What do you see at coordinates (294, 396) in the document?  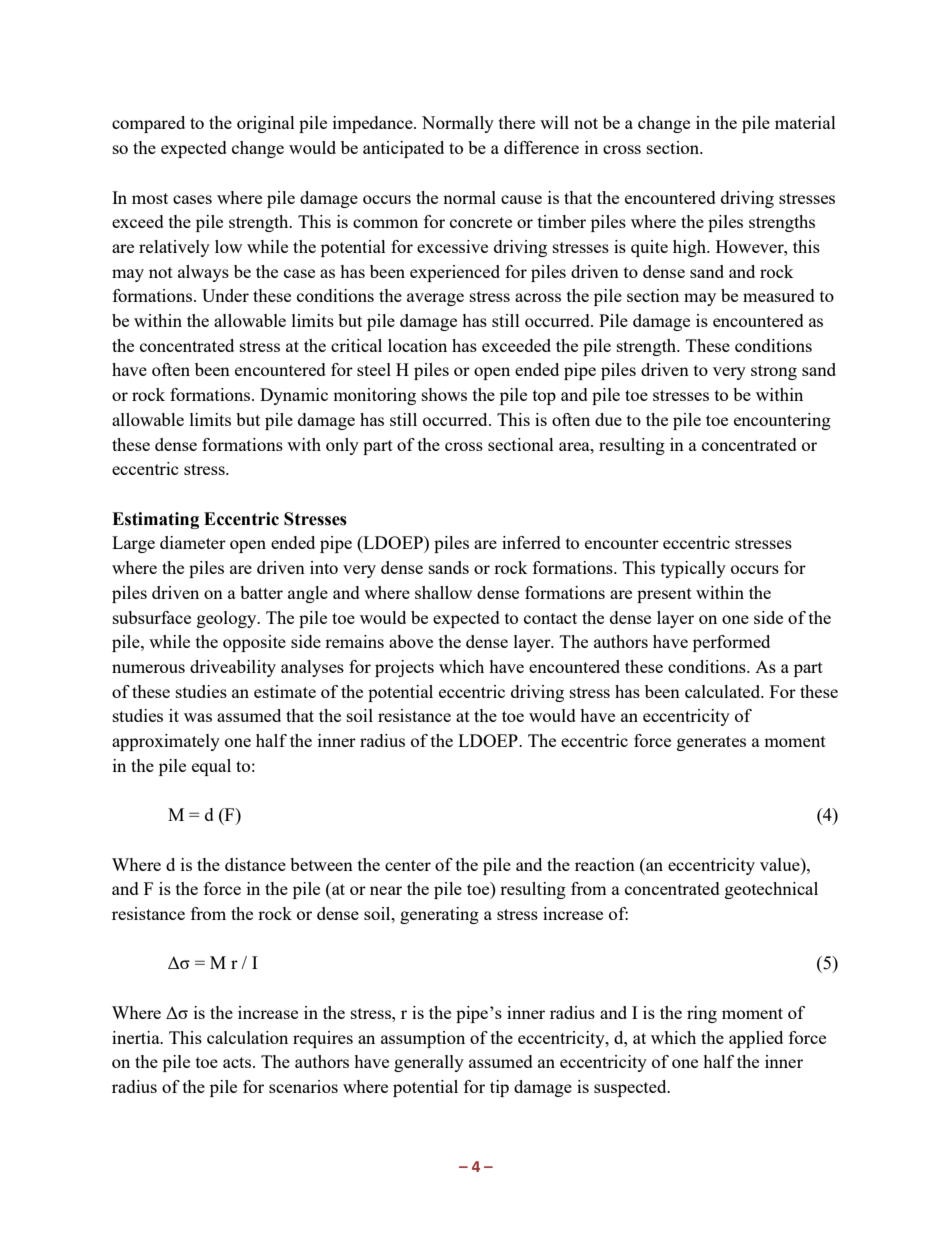 I see `Dynamic` at bounding box center [294, 396].
